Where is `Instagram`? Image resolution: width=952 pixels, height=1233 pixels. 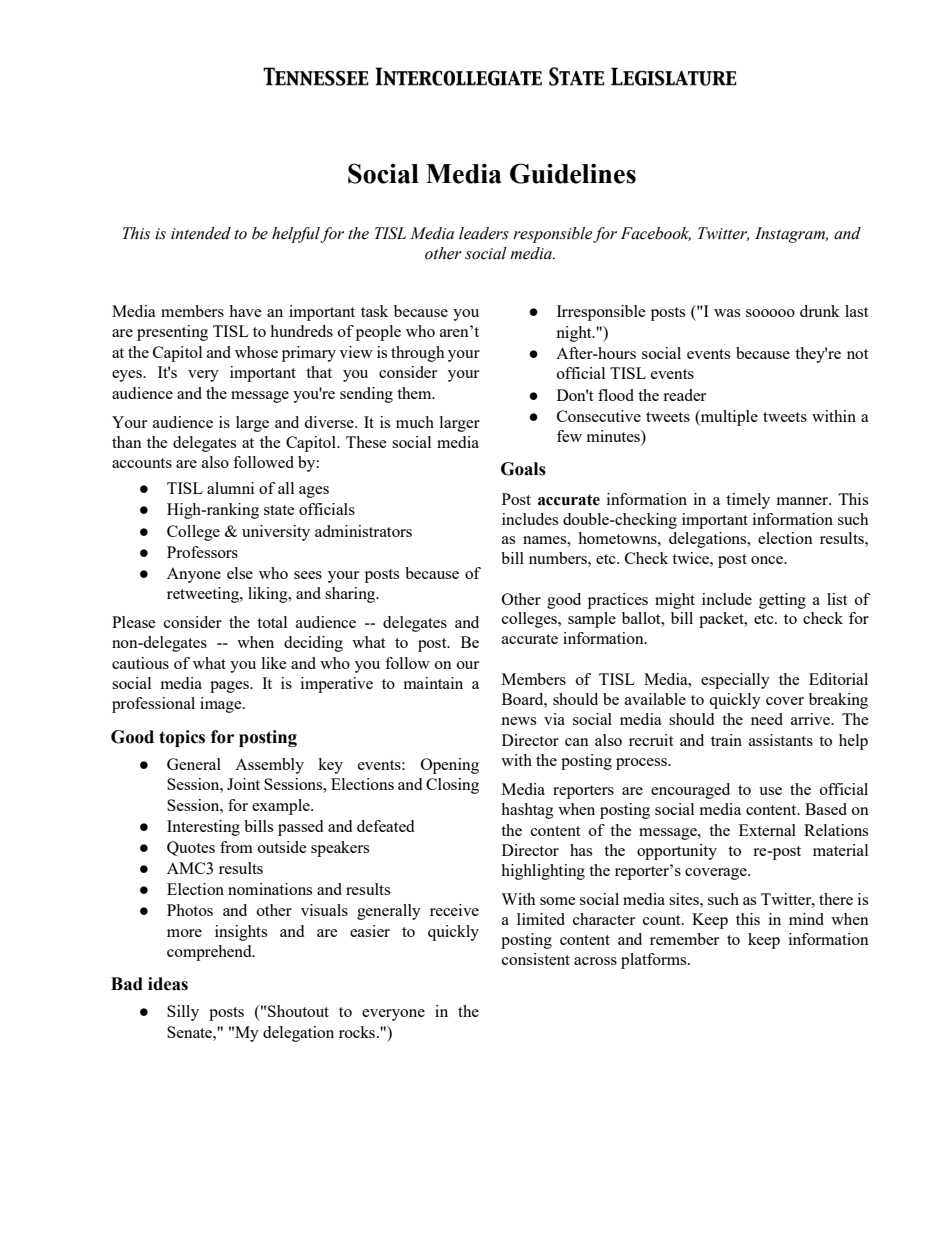 Instagram is located at coordinates (791, 235).
